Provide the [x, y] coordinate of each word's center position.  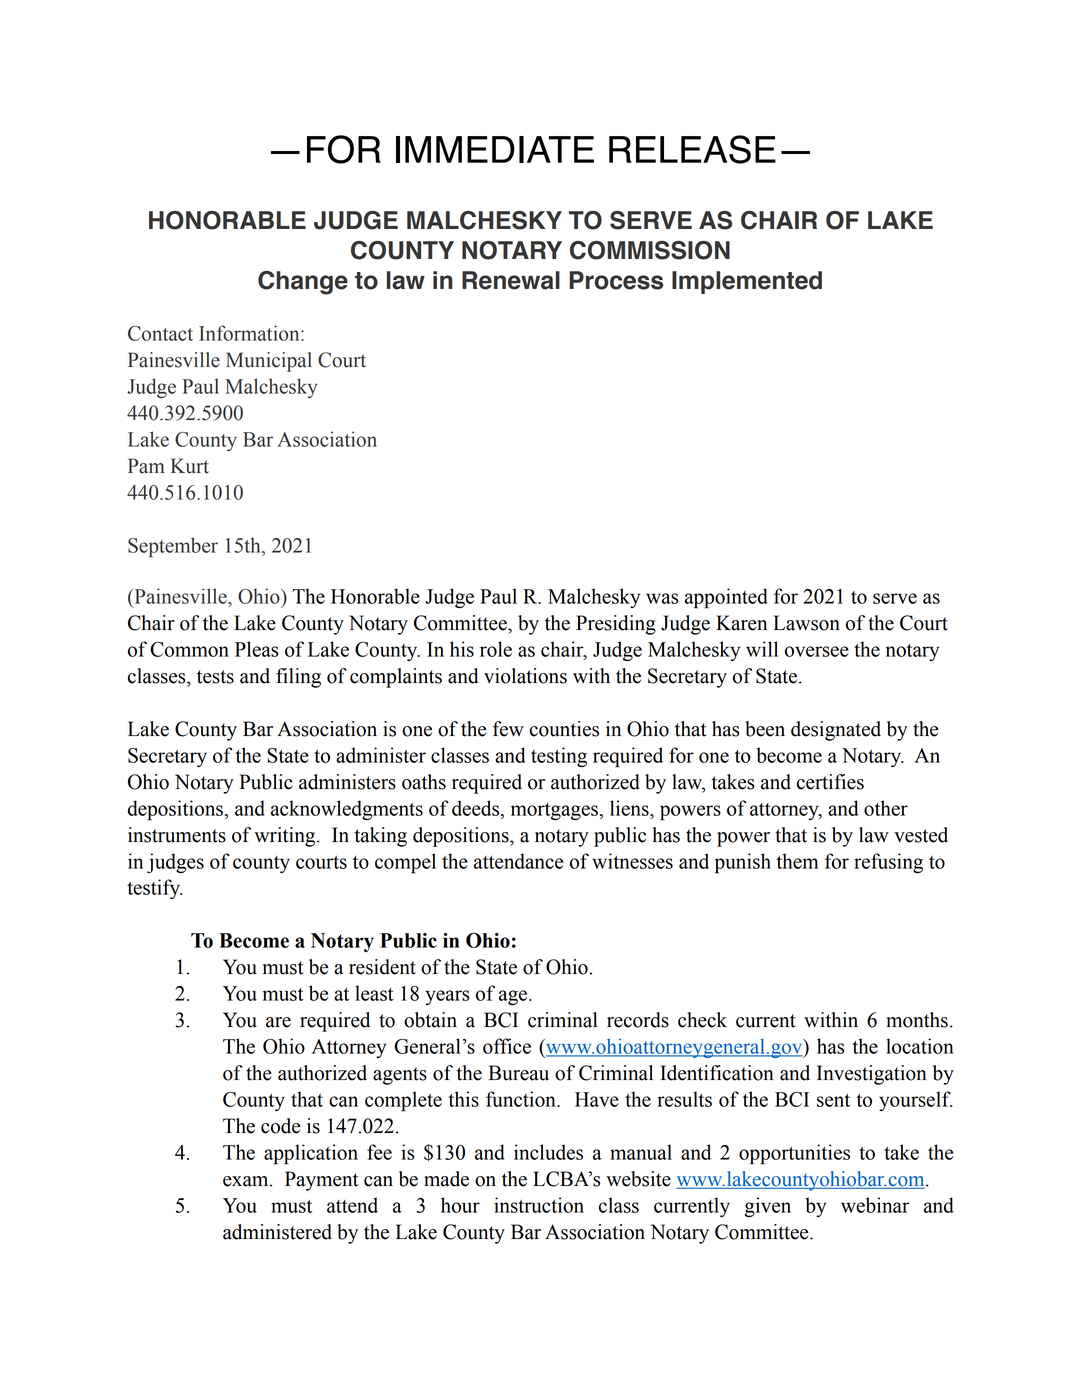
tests [215, 677]
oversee [817, 651]
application [311, 1154]
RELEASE [692, 149]
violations [525, 676]
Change [303, 283]
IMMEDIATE [495, 149]
